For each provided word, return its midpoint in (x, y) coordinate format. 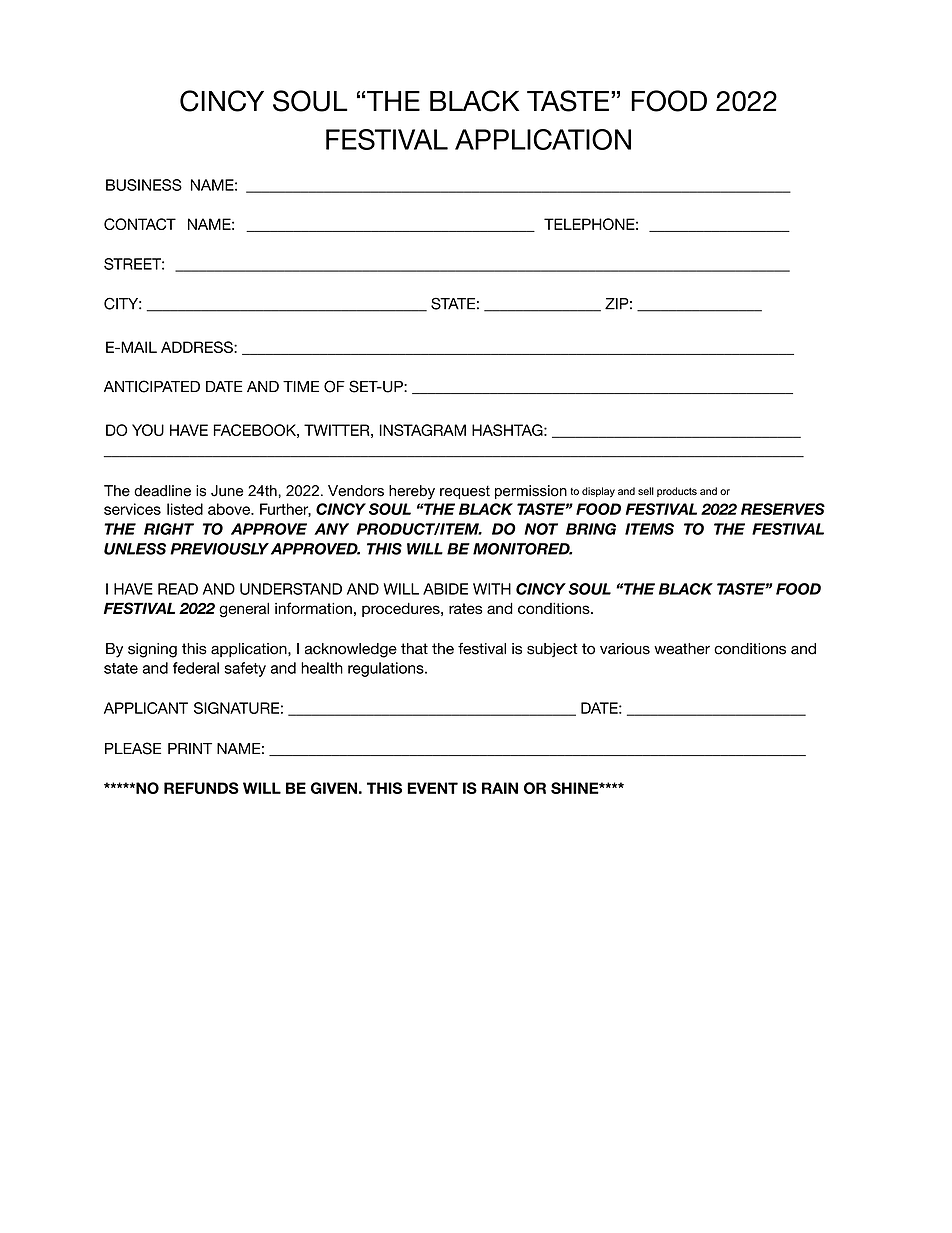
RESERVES (783, 509)
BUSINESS (144, 185)
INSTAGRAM (423, 430)
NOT (541, 529)
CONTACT (140, 224)
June (227, 491)
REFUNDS (201, 788)
